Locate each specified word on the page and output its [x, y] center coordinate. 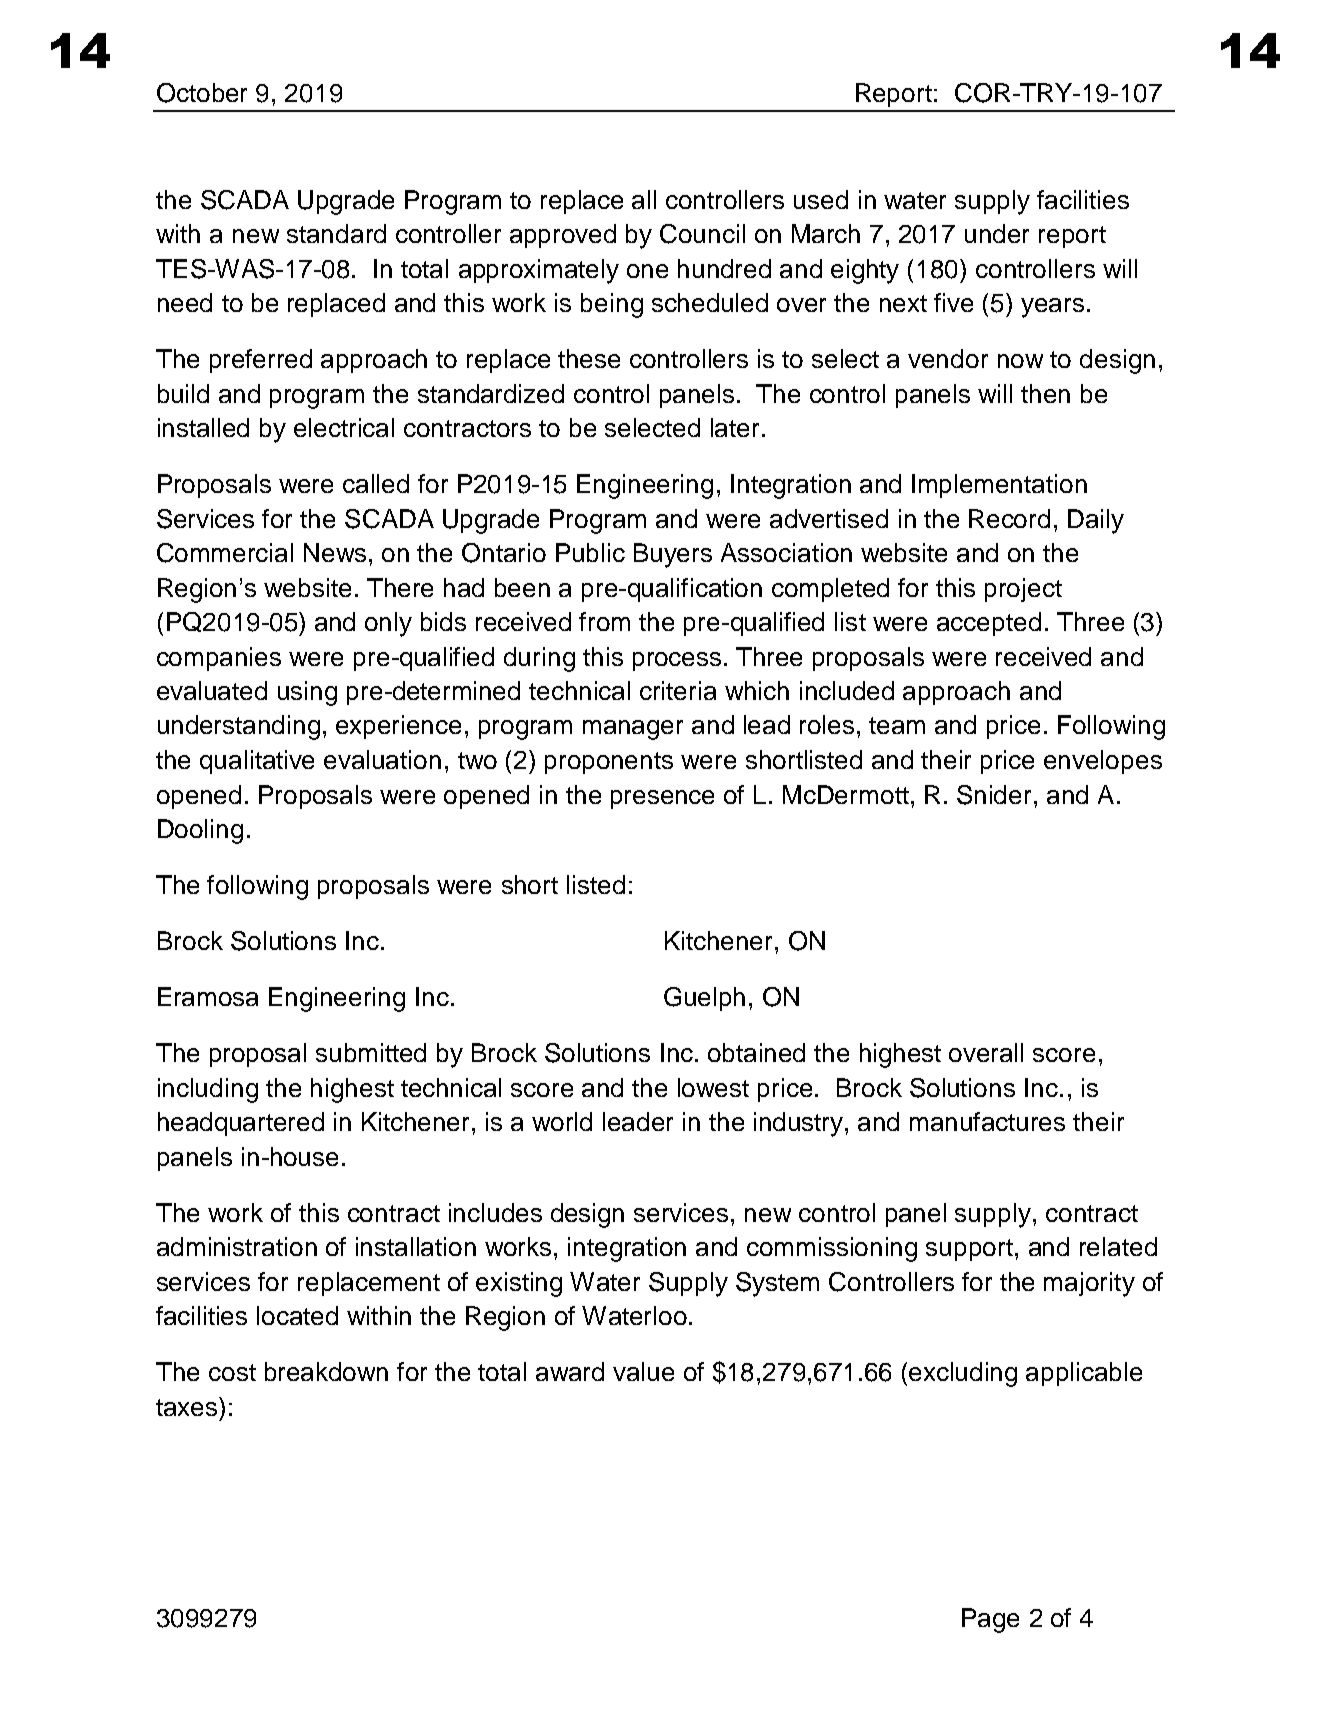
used [821, 199]
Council [702, 234]
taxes [188, 1406]
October [202, 93]
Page [990, 1620]
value [643, 1371]
